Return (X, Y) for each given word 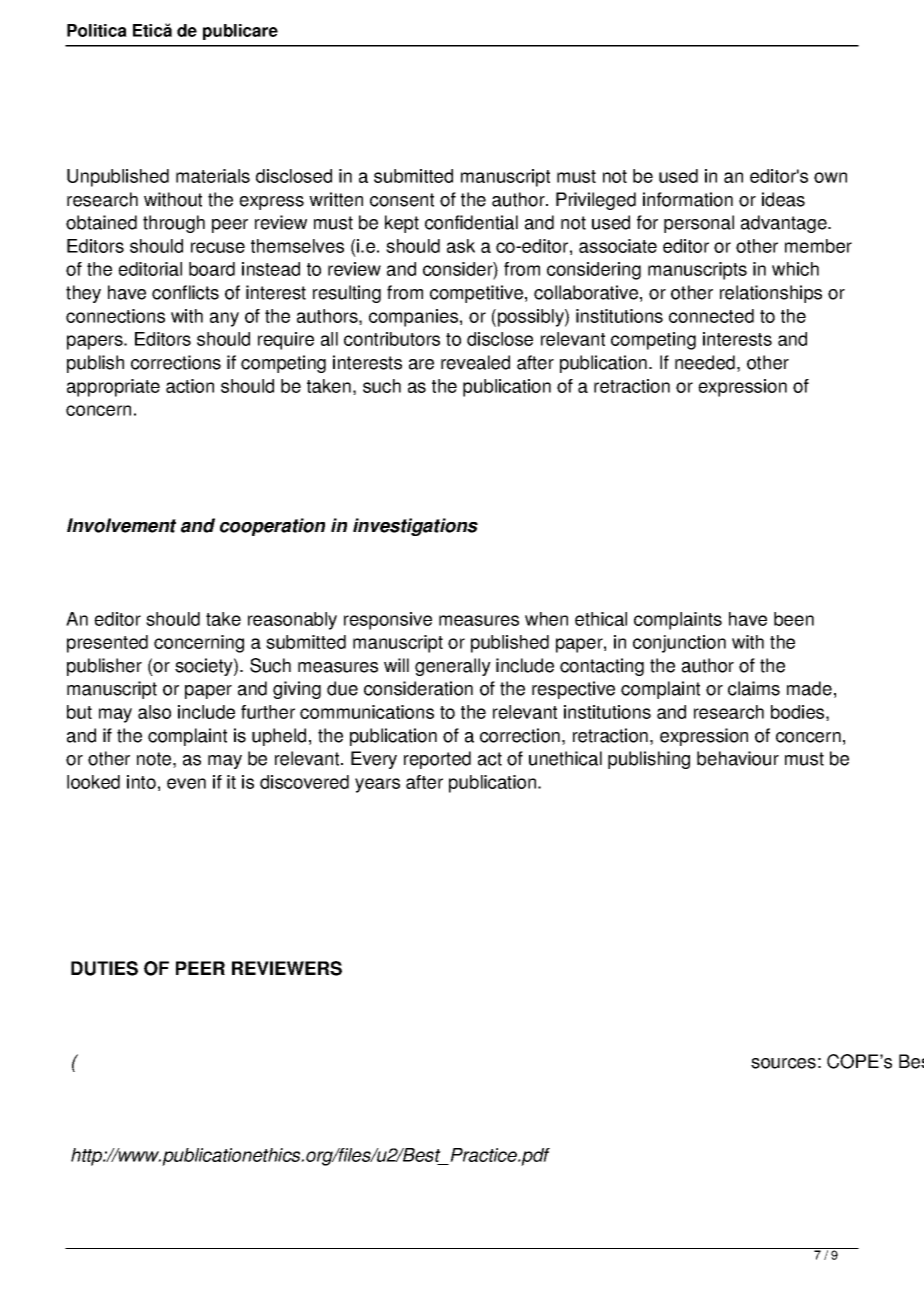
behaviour (738, 758)
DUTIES (104, 968)
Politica (97, 30)
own (830, 177)
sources (783, 1063)
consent (402, 200)
